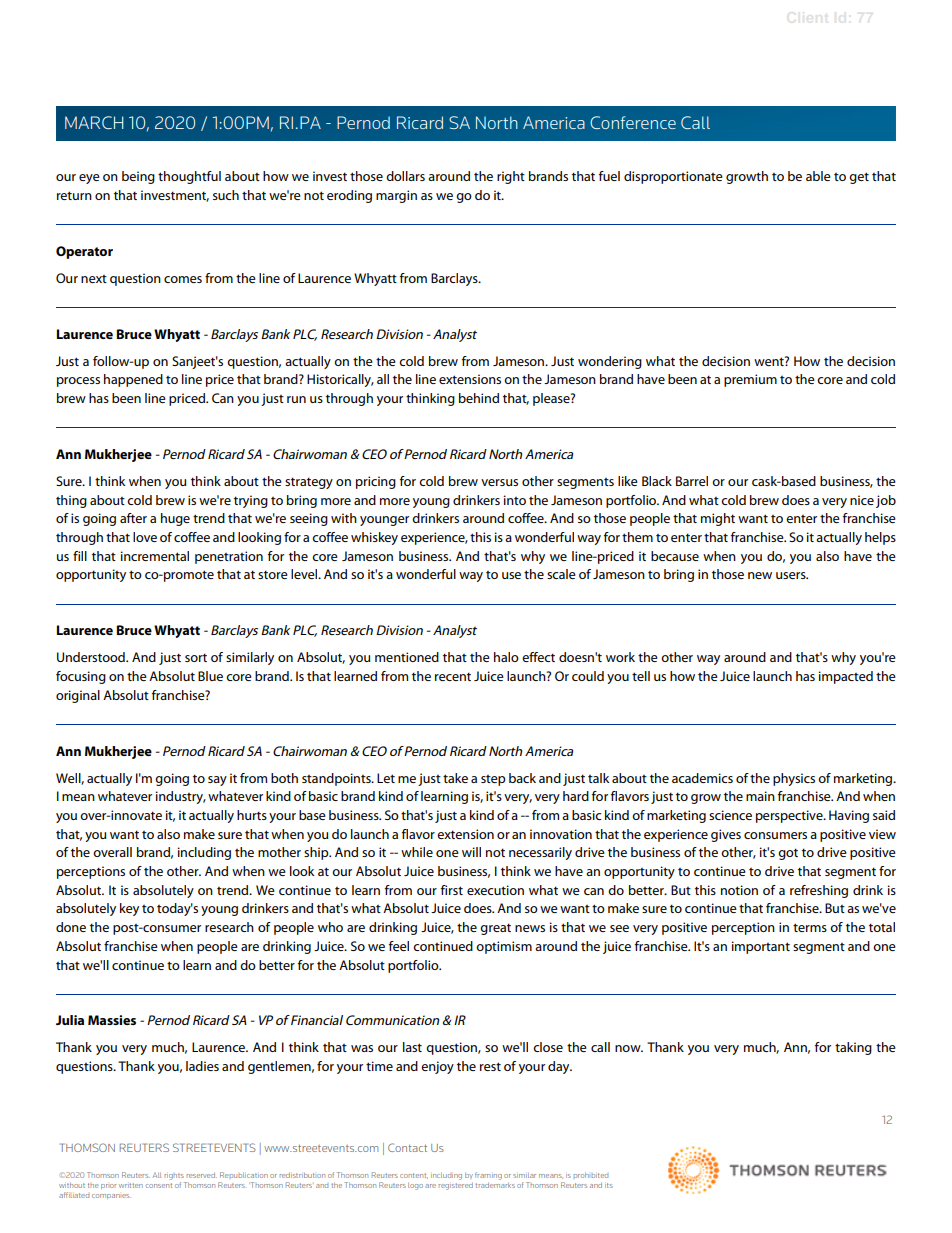  What do you see at coordinates (750, 380) in the page?
I see `premium` at bounding box center [750, 380].
